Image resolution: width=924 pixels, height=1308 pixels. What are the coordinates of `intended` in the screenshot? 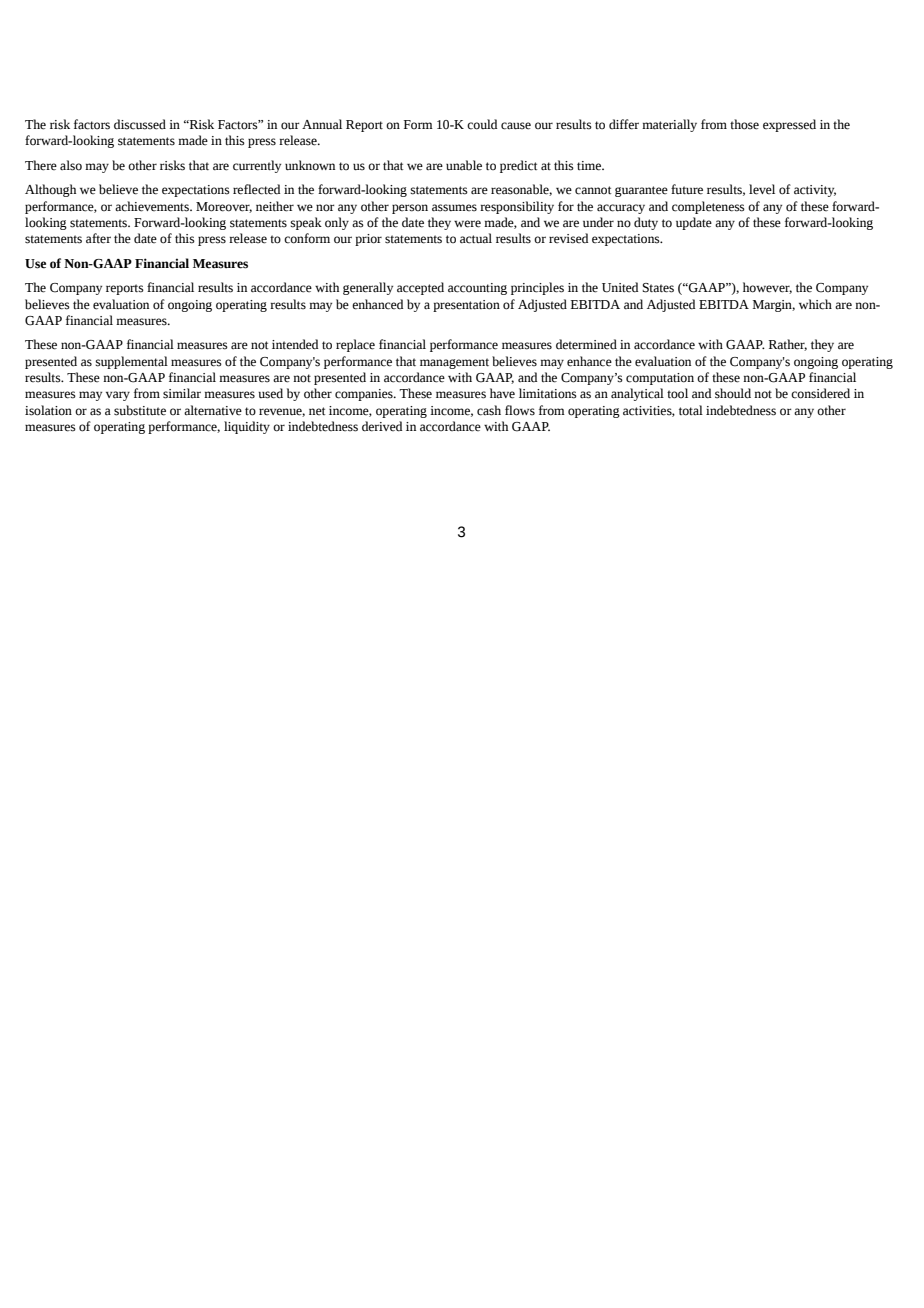 It's located at (295, 344).
